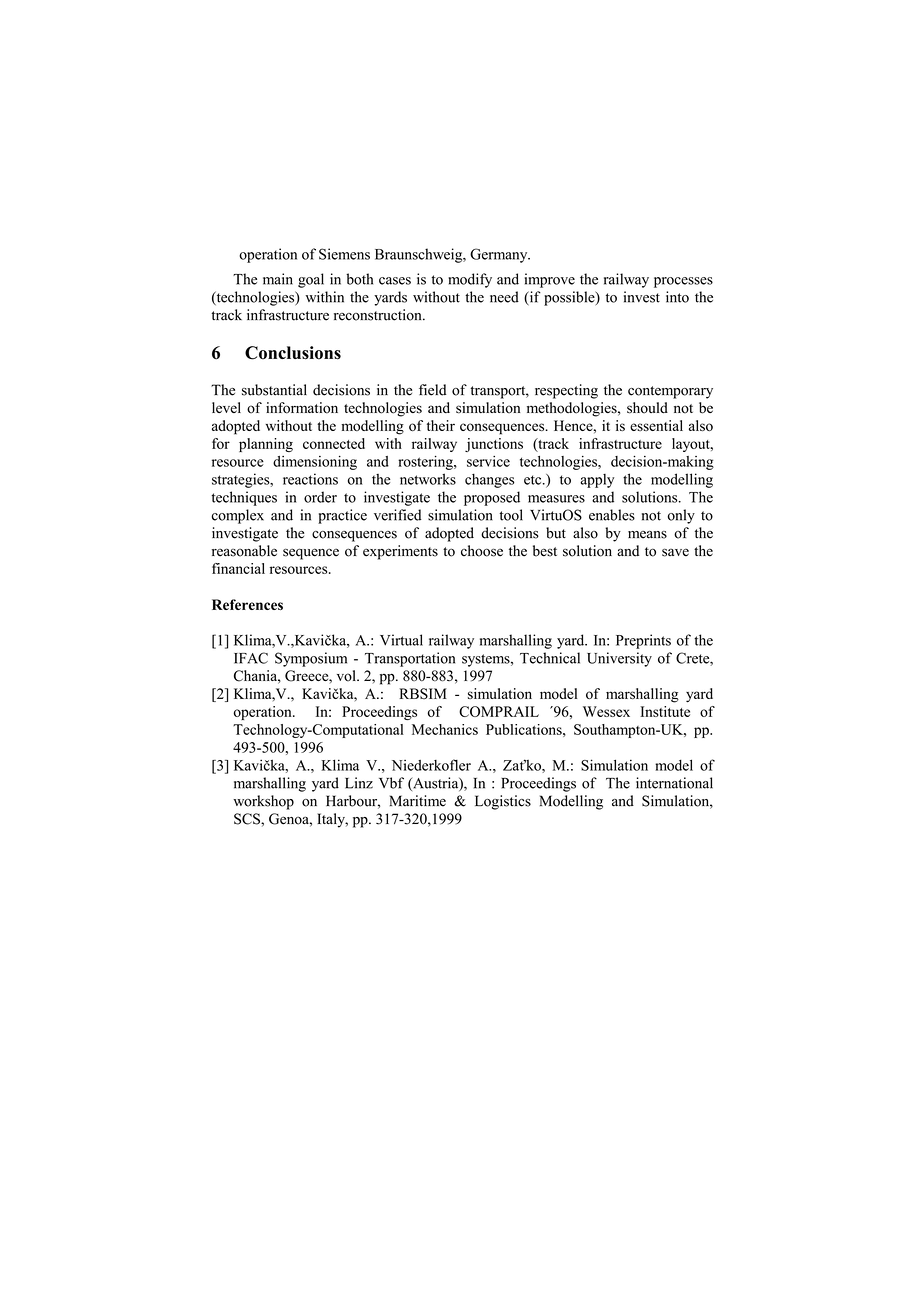 The width and height of the screenshot is (924, 1307). What do you see at coordinates (482, 551) in the screenshot?
I see `choose` at bounding box center [482, 551].
